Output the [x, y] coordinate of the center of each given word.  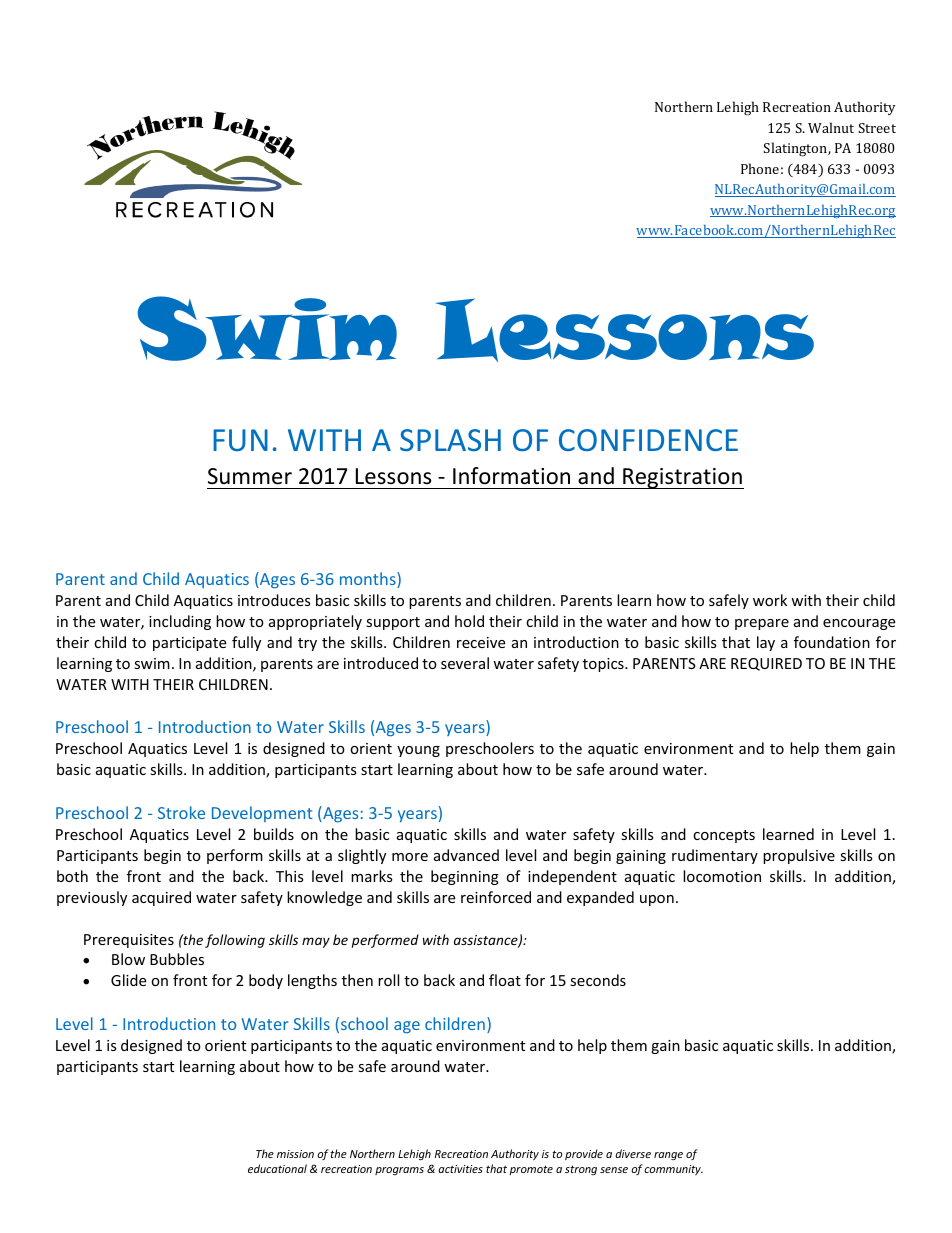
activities [460, 1169]
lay [766, 643]
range [668, 1156]
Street [877, 128]
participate [189, 644]
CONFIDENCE [648, 440]
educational [277, 1168]
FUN [240, 440]
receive [481, 642]
